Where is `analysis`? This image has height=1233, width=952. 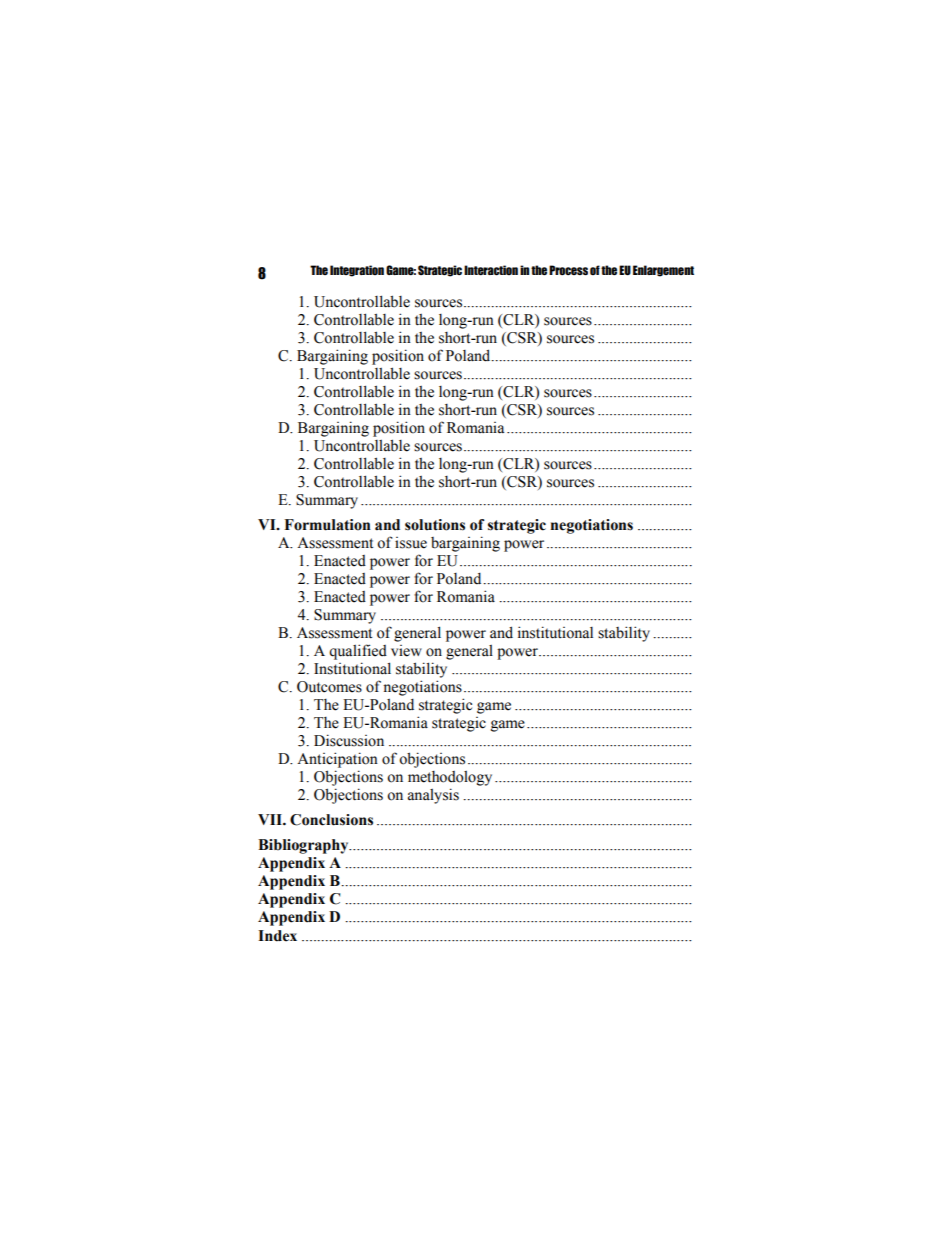
analysis is located at coordinates (433, 796).
